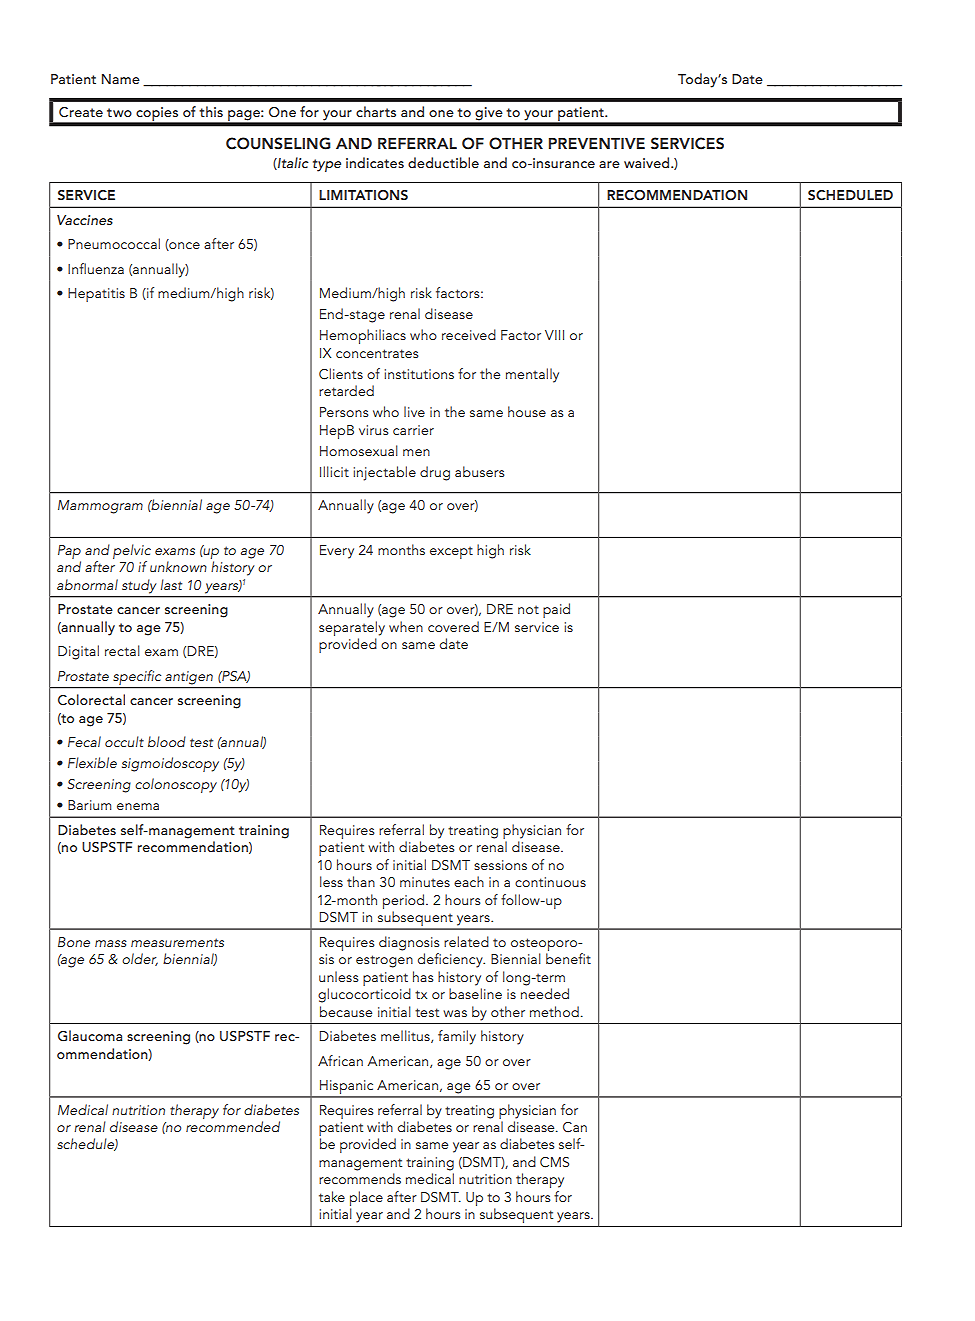 The height and width of the page is (1321, 975). Describe the element at coordinates (352, 628) in the page. I see `separately` at that location.
